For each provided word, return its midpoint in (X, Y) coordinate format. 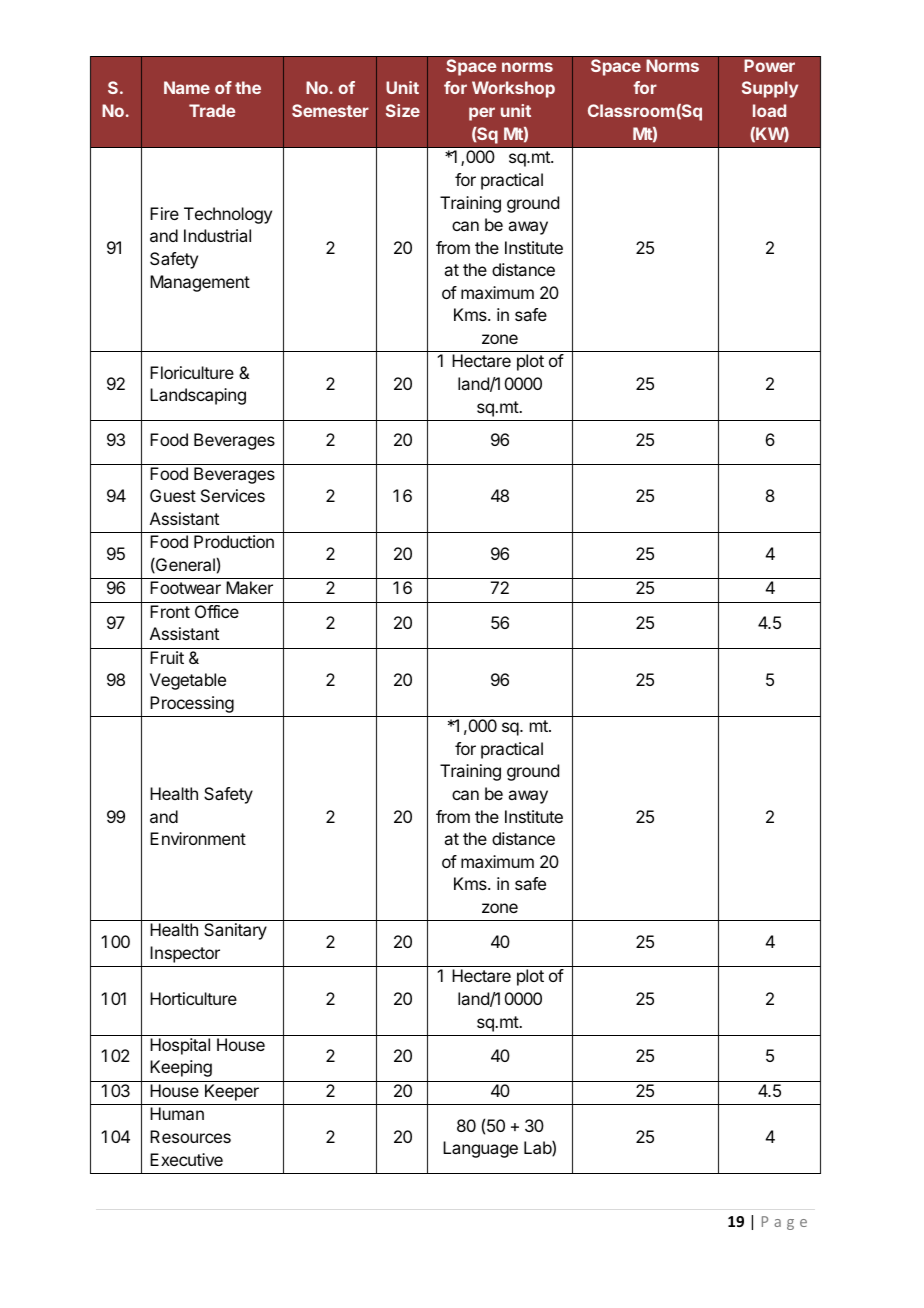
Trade (212, 110)
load (769, 110)
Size (403, 110)
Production (234, 541)
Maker (249, 587)
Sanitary (235, 931)
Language (480, 1149)
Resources (190, 1136)
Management (200, 283)
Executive (186, 1159)
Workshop (513, 89)
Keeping (181, 1068)
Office (217, 611)
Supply (770, 89)
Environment (198, 838)
